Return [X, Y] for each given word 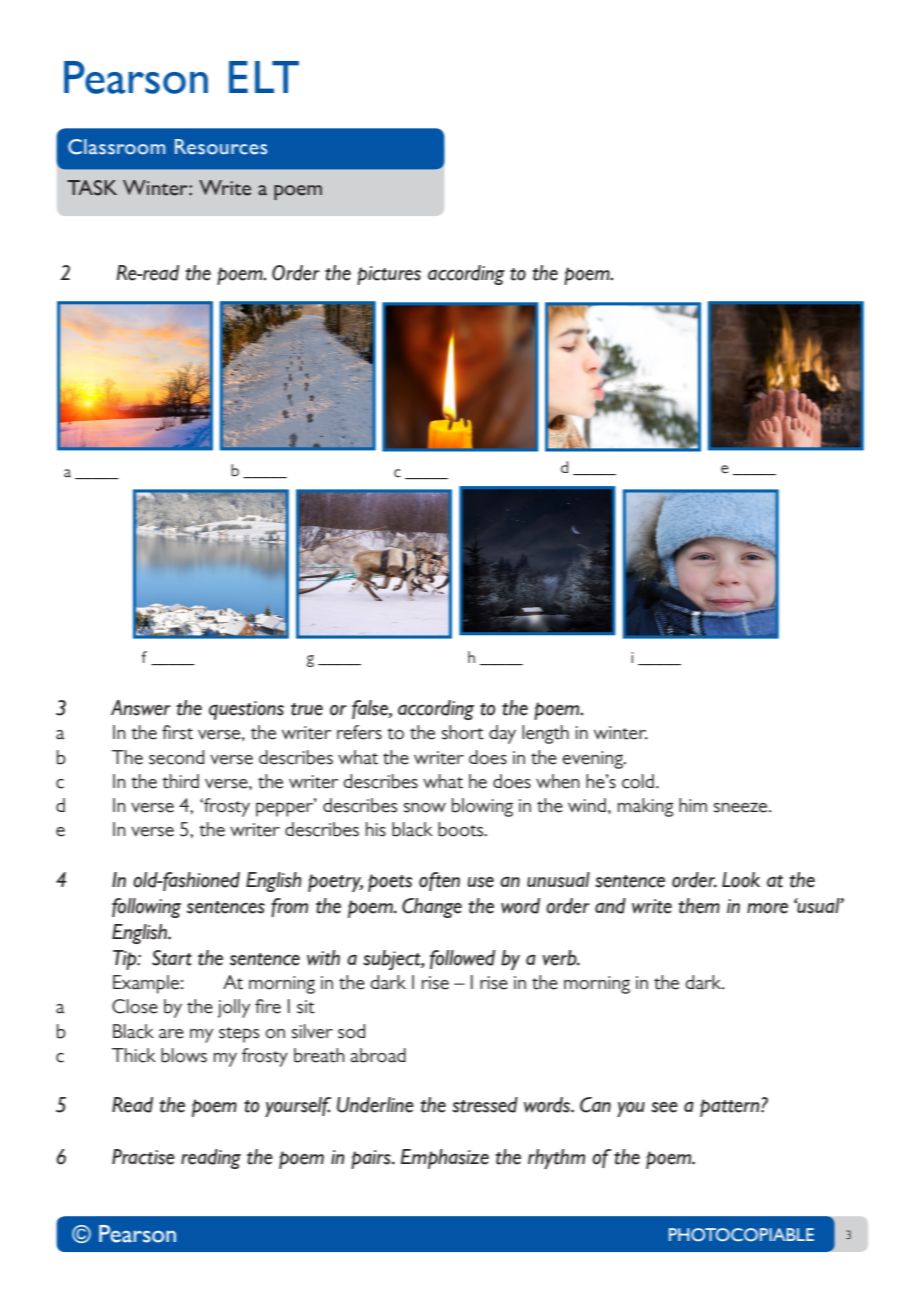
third [180, 781]
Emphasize [444, 1159]
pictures [389, 275]
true [307, 709]
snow [425, 808]
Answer [141, 708]
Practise [143, 1157]
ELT [264, 77]
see [664, 1107]
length [545, 734]
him [693, 805]
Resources [221, 147]
